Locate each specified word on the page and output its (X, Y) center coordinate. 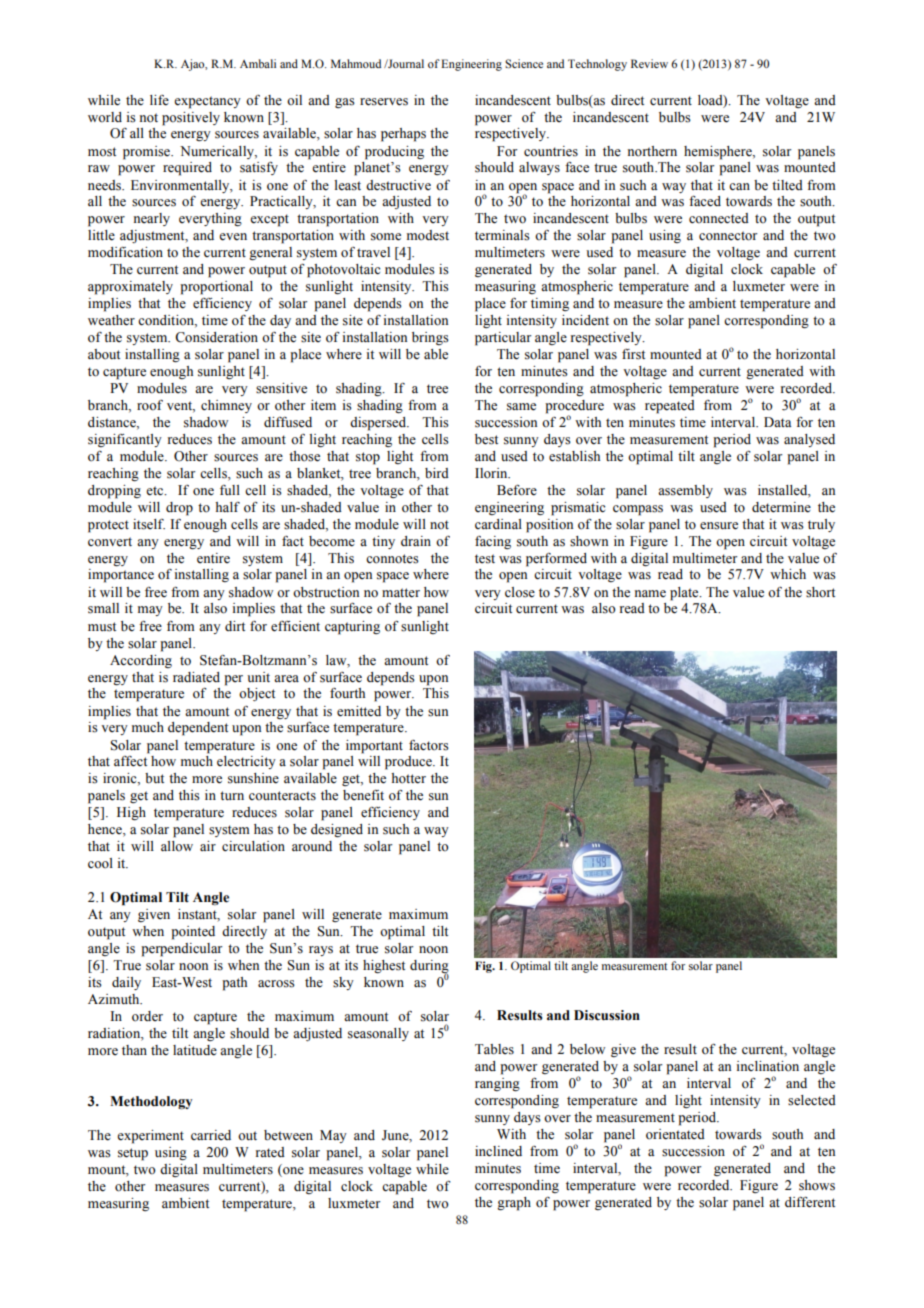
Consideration (216, 337)
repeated (670, 407)
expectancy (207, 102)
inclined (498, 1151)
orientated (675, 1134)
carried (211, 1135)
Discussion (607, 1015)
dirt (235, 626)
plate (685, 594)
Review (649, 63)
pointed (193, 933)
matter (401, 593)
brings (430, 338)
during (429, 967)
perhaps (403, 135)
